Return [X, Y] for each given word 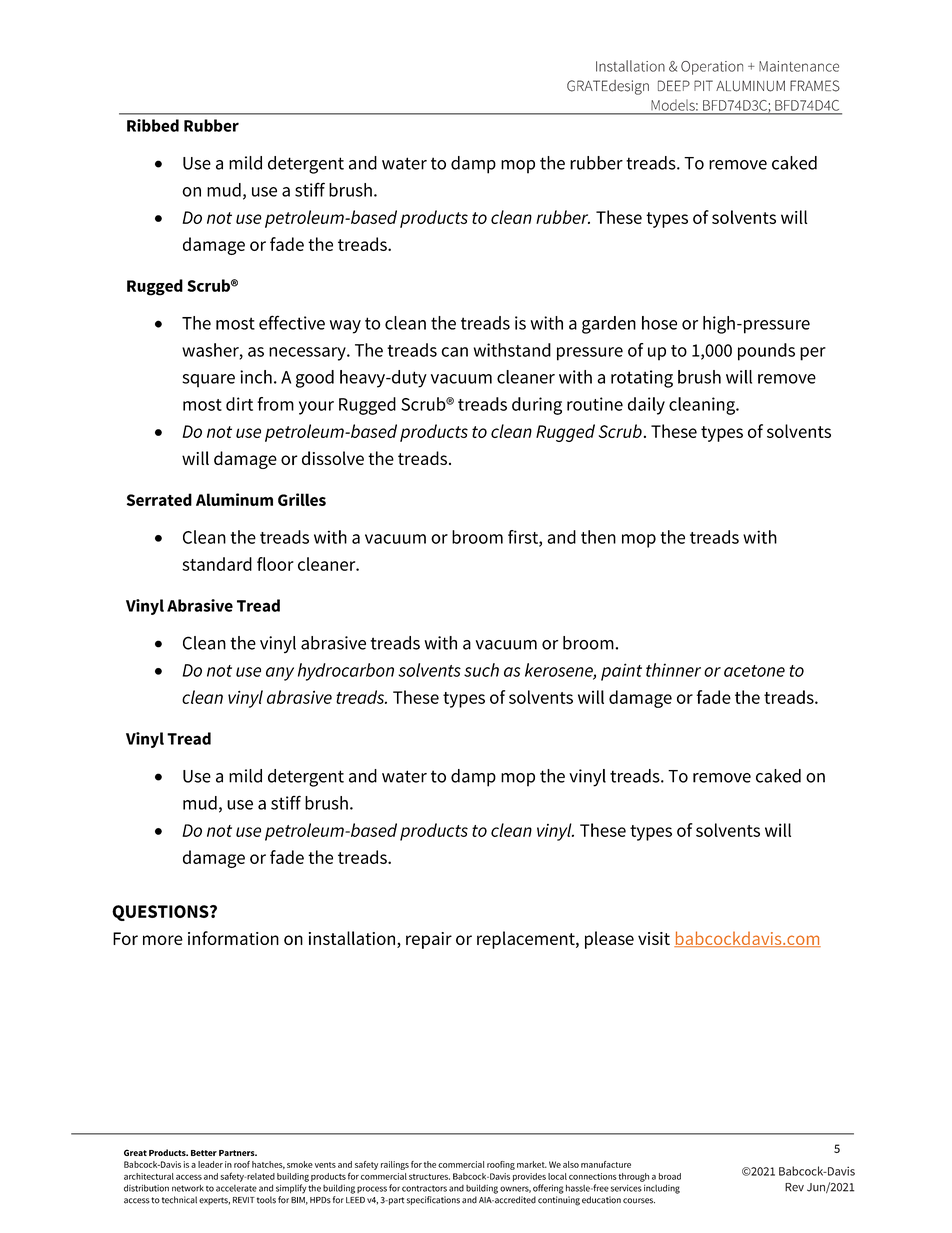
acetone [754, 671]
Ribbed [153, 125]
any [280, 674]
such [481, 670]
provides [529, 1177]
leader [210, 1164]
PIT [703, 85]
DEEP [674, 85]
